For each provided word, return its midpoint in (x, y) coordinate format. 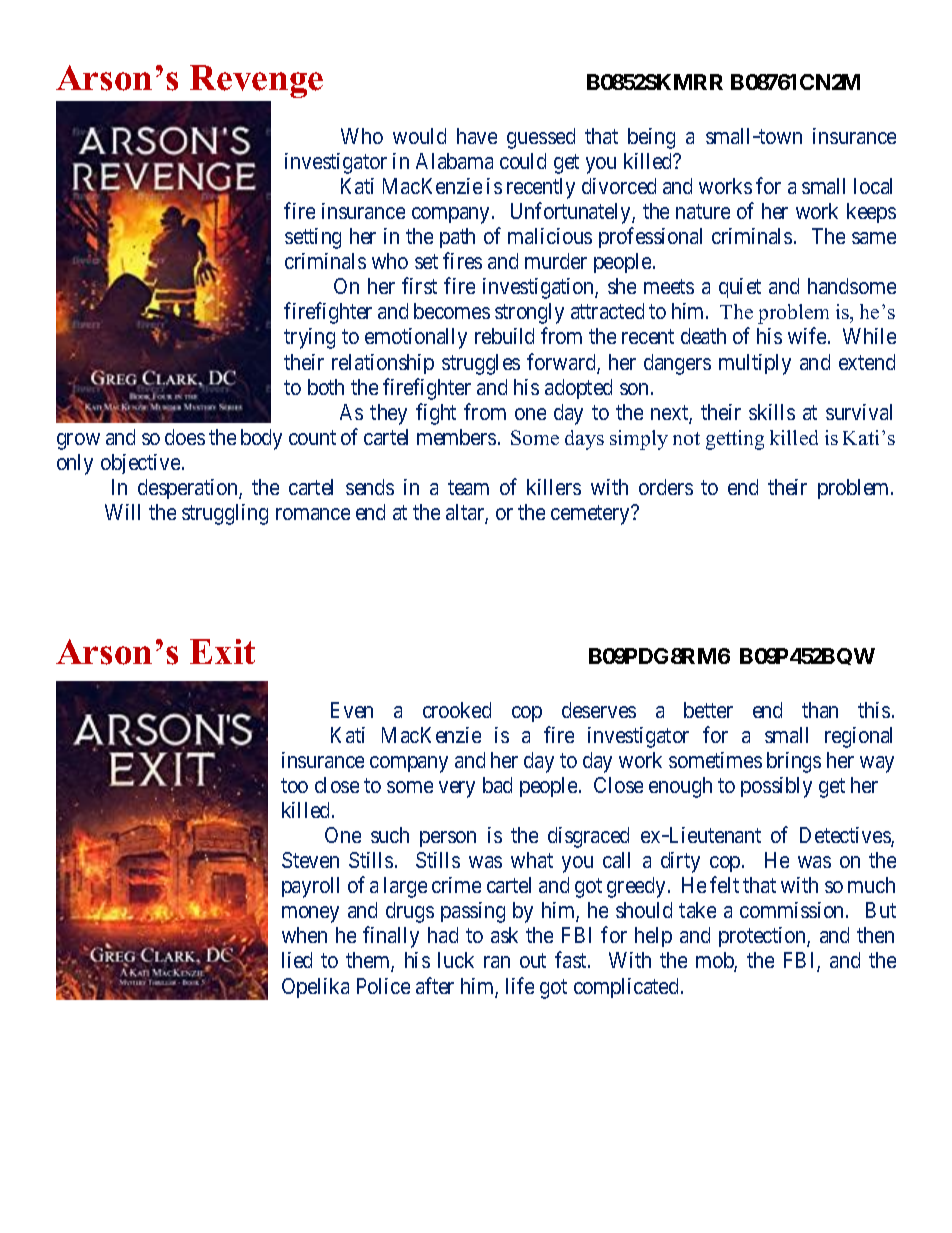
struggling (225, 514)
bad (497, 785)
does (185, 437)
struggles (481, 364)
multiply (755, 364)
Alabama (454, 161)
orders (666, 487)
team (468, 487)
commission (793, 910)
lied (297, 960)
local (873, 186)
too (294, 785)
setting (313, 238)
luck (456, 960)
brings (794, 762)
